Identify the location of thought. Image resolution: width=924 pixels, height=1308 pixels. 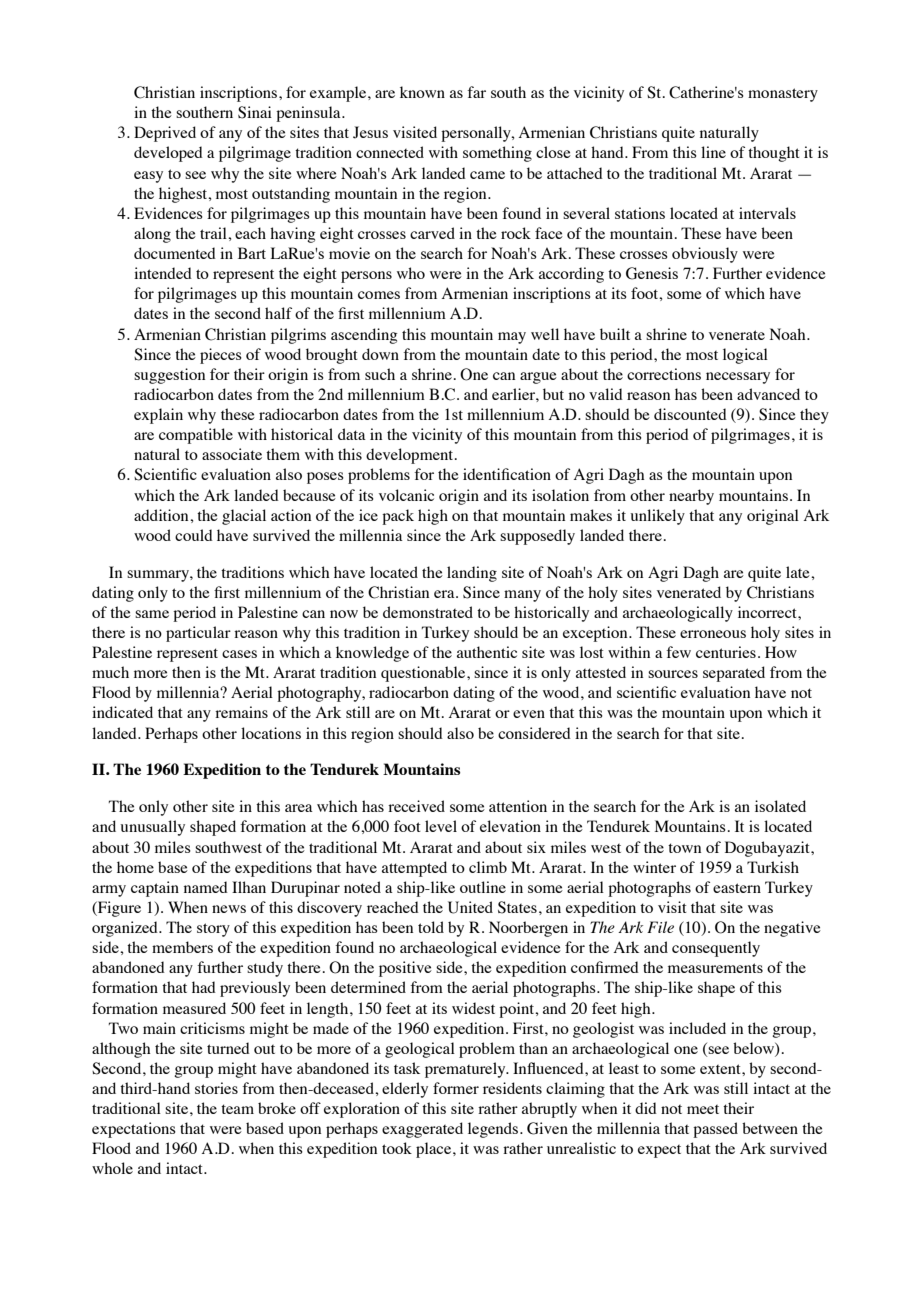
(774, 154).
